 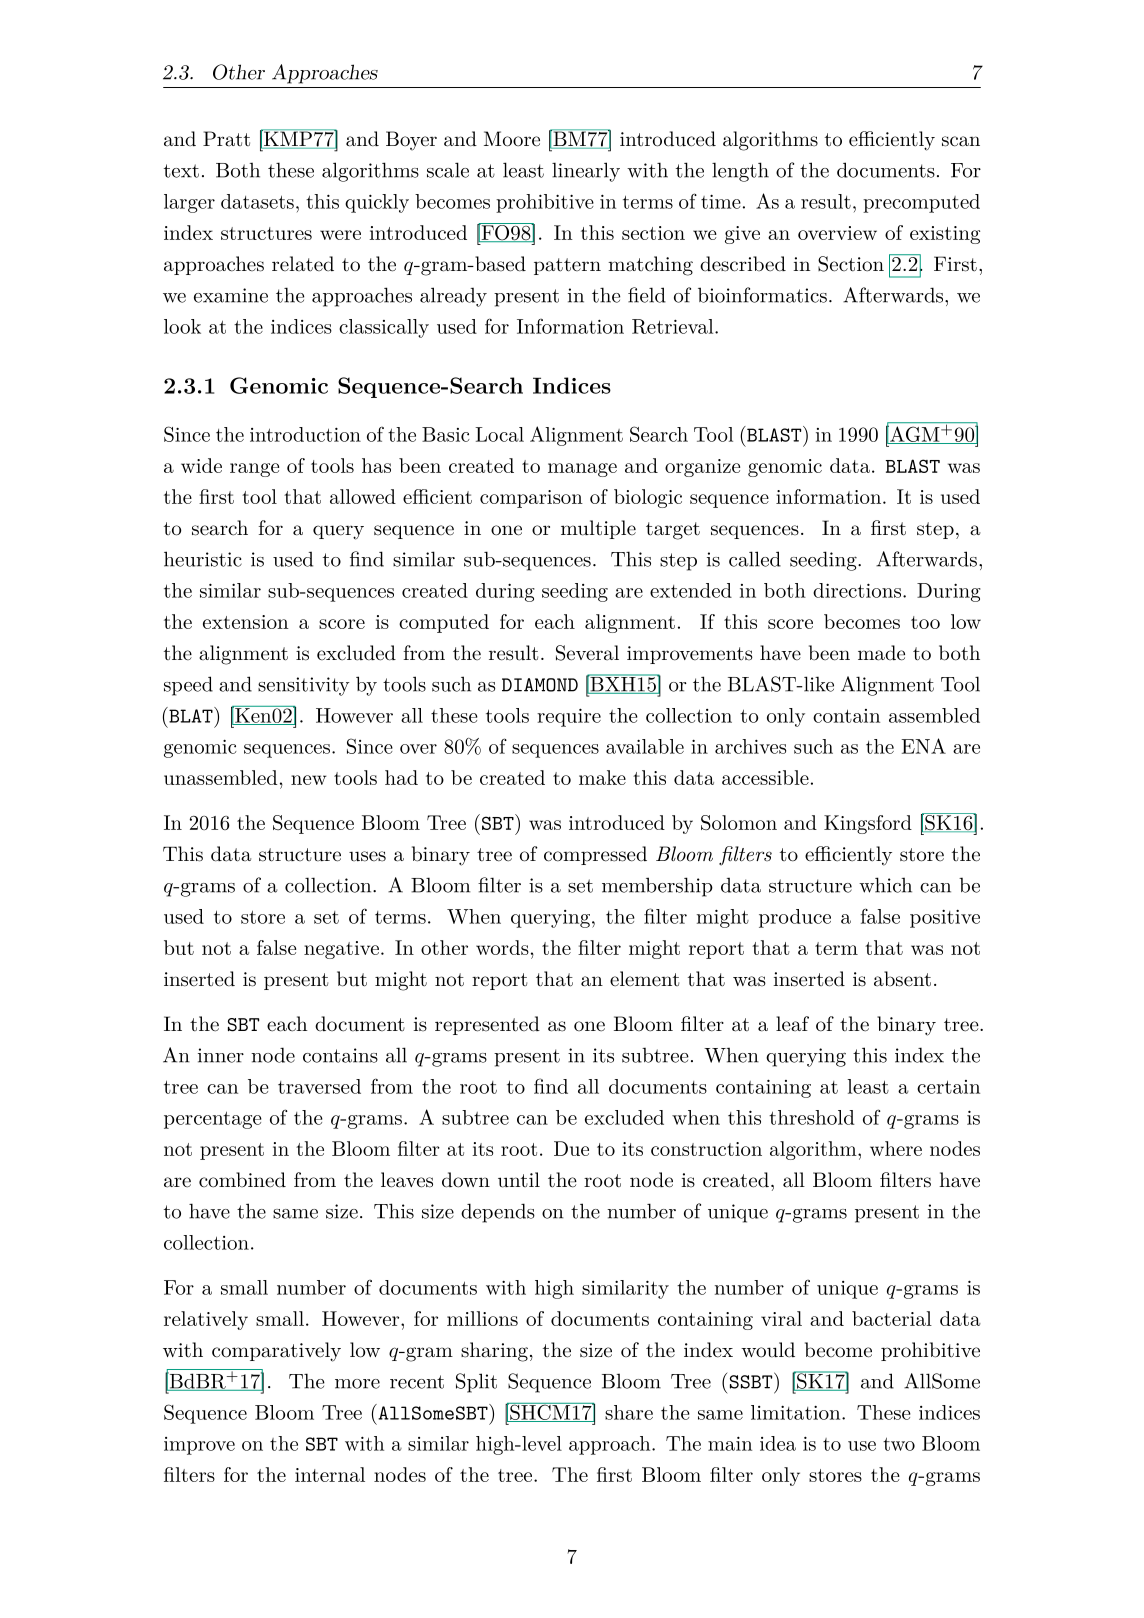 I want to click on existing, so click(x=945, y=235).
